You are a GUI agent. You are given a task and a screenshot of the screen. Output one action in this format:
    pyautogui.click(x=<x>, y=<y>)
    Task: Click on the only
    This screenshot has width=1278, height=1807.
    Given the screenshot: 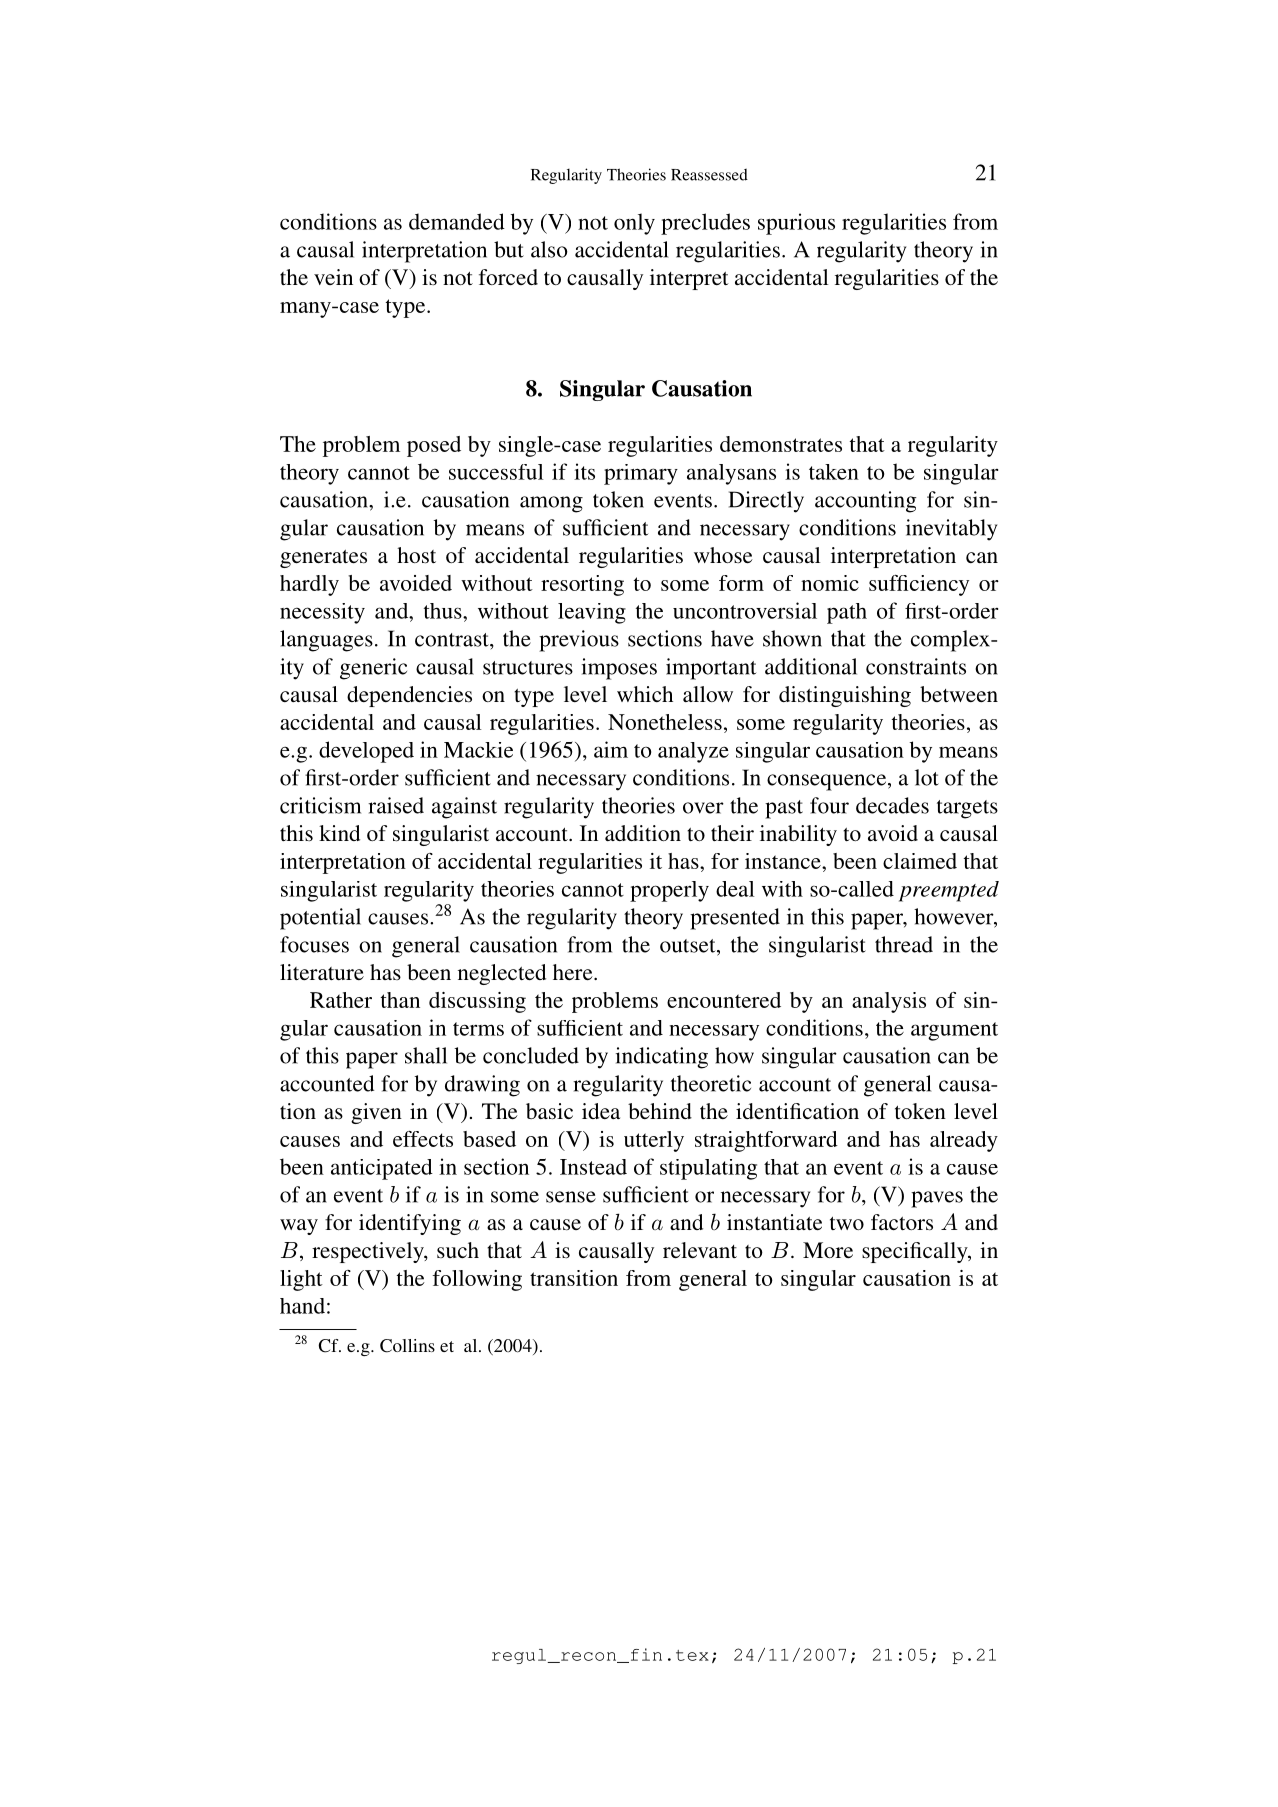 What is the action you would take?
    pyautogui.click(x=634, y=224)
